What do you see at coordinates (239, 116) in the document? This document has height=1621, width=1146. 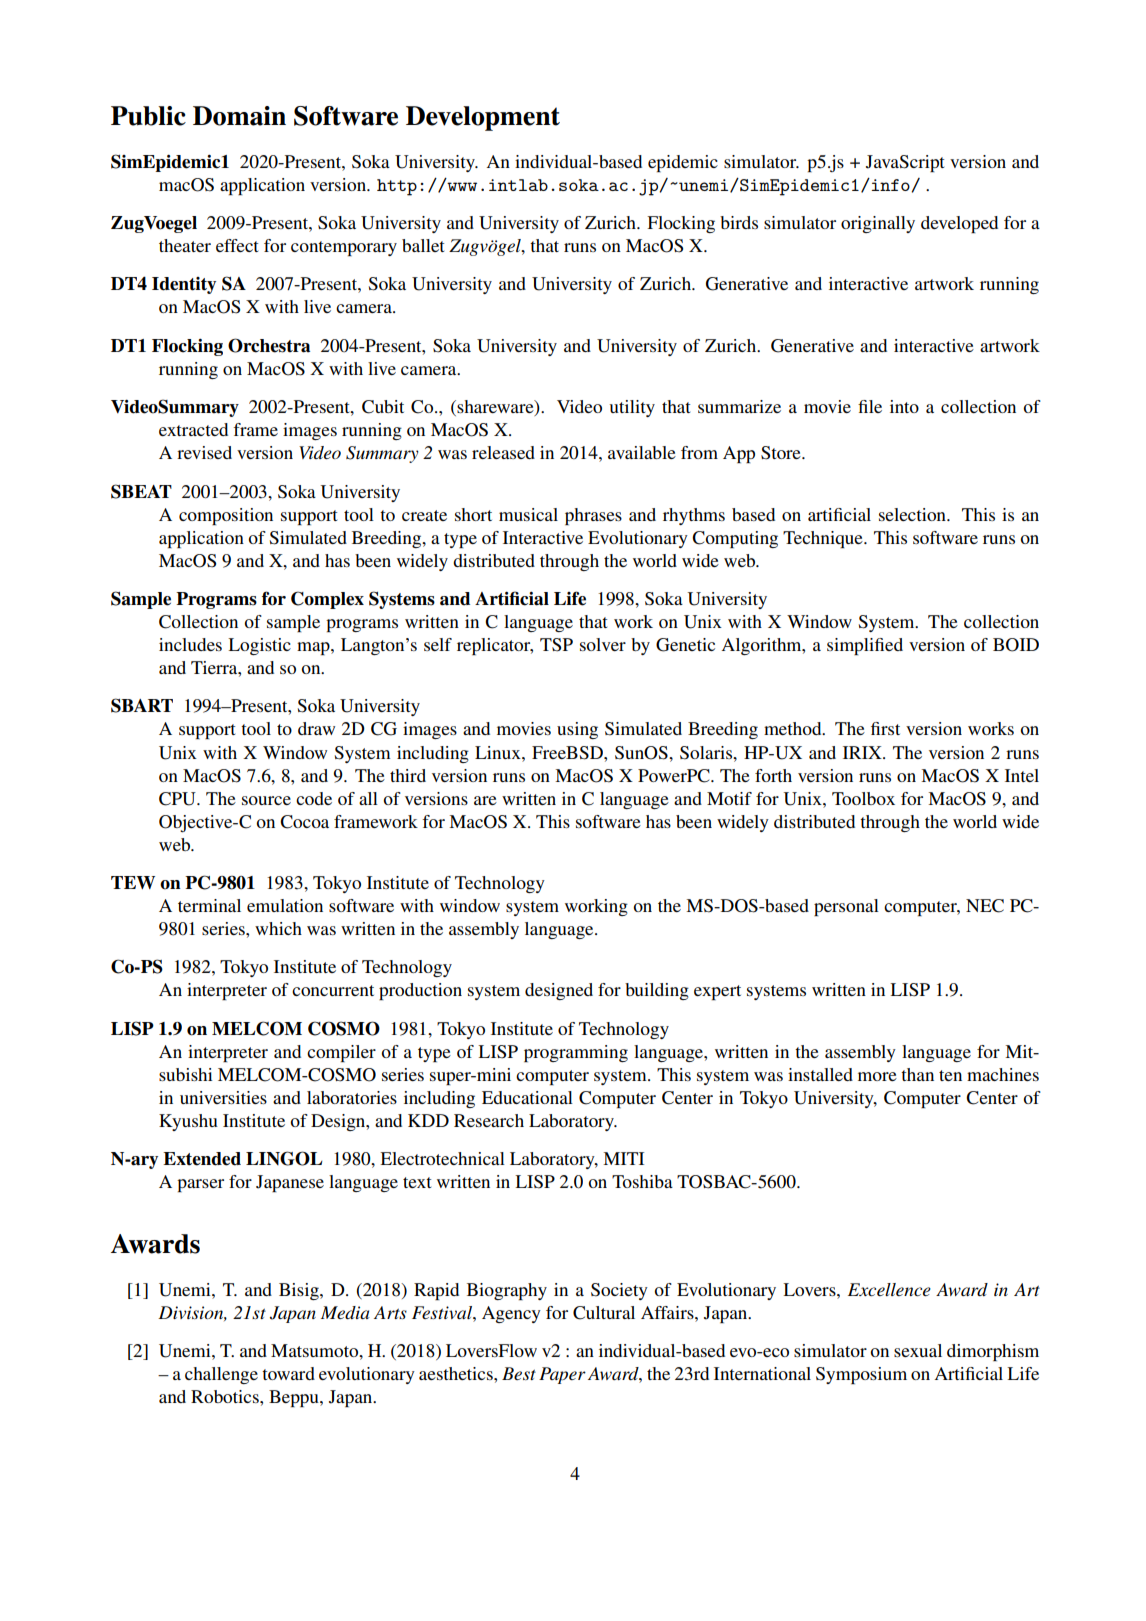 I see `Domain` at bounding box center [239, 116].
